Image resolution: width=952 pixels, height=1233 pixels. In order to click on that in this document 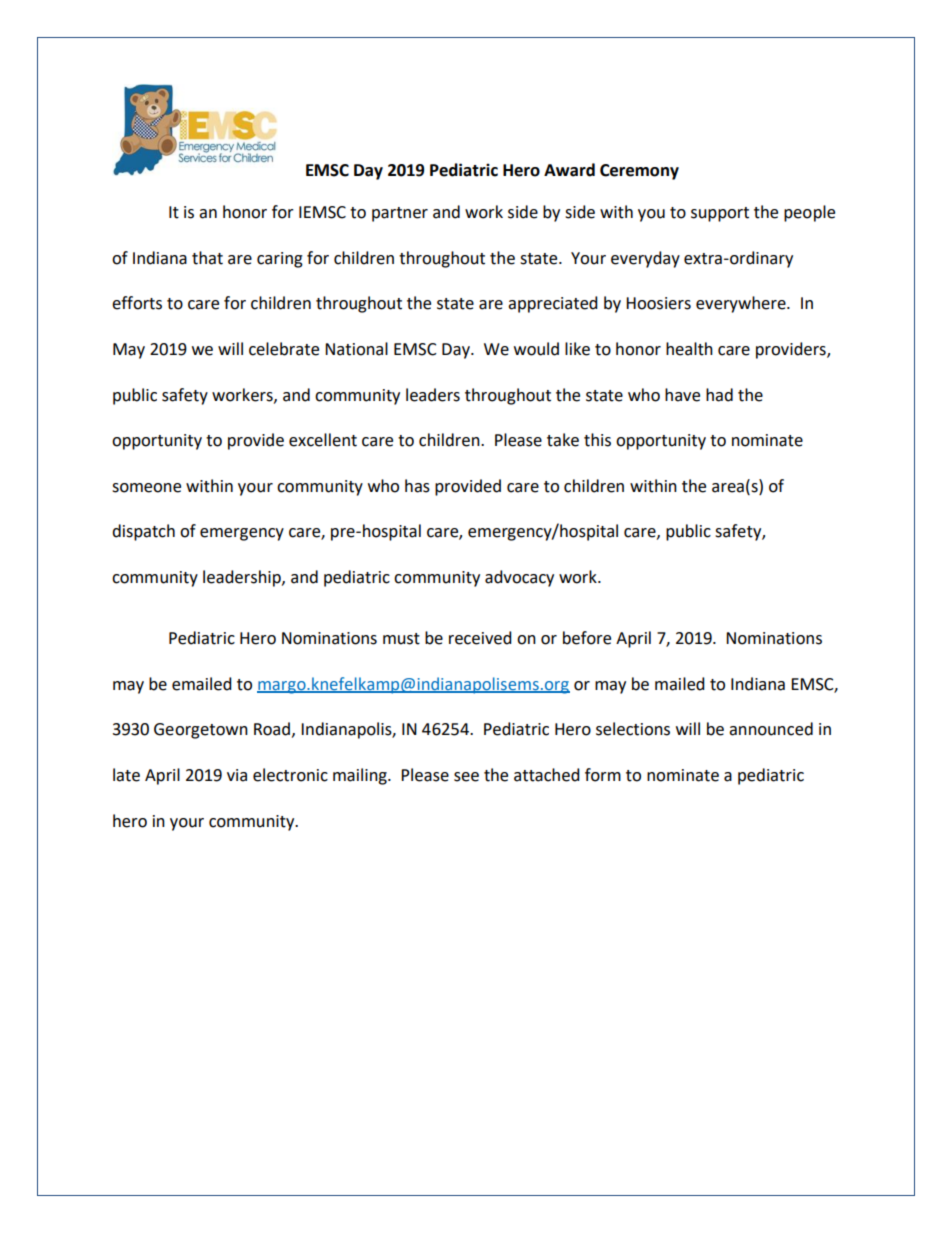, I will do `click(207, 258)`.
